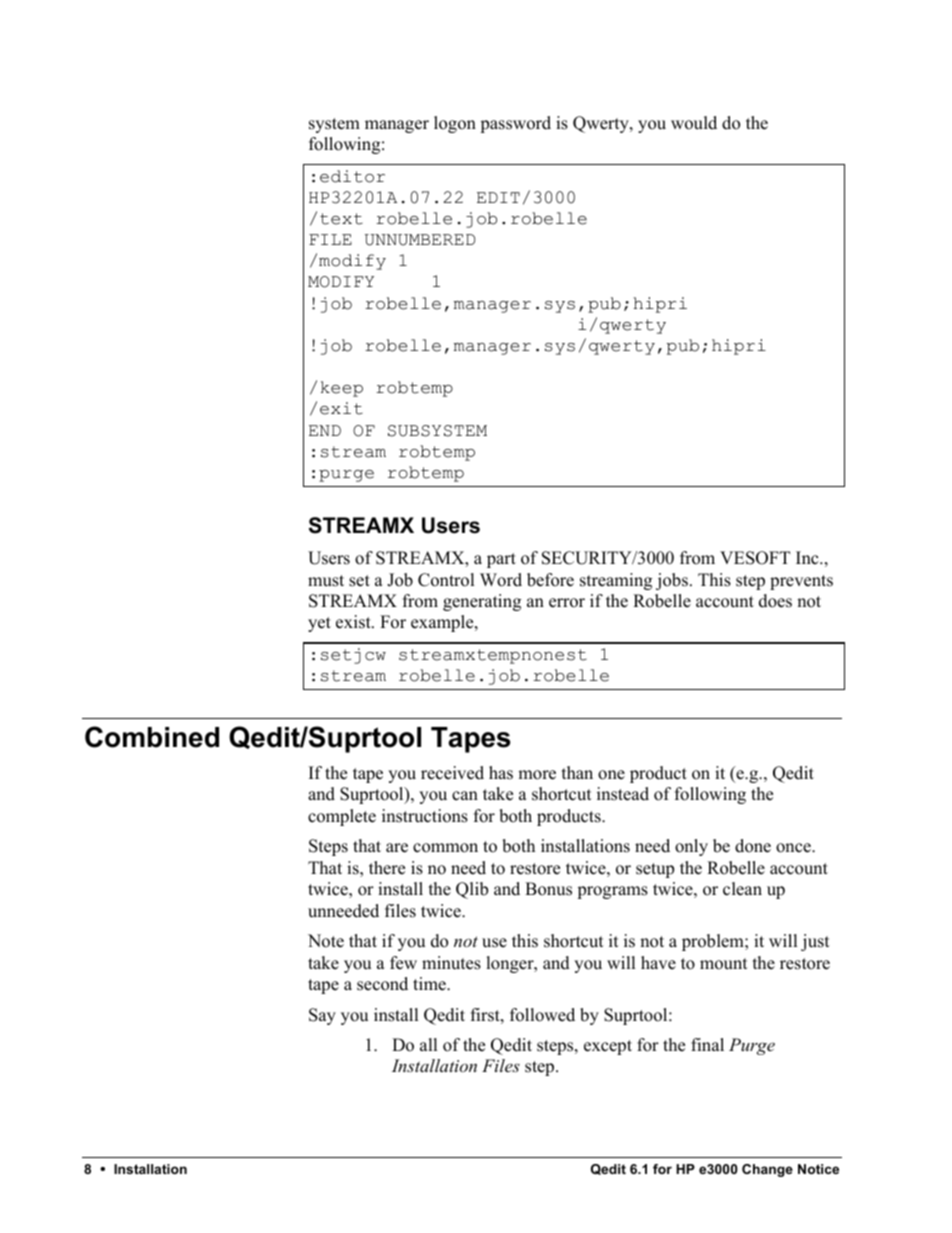 The image size is (952, 1233). I want to click on text, so click(341, 219).
